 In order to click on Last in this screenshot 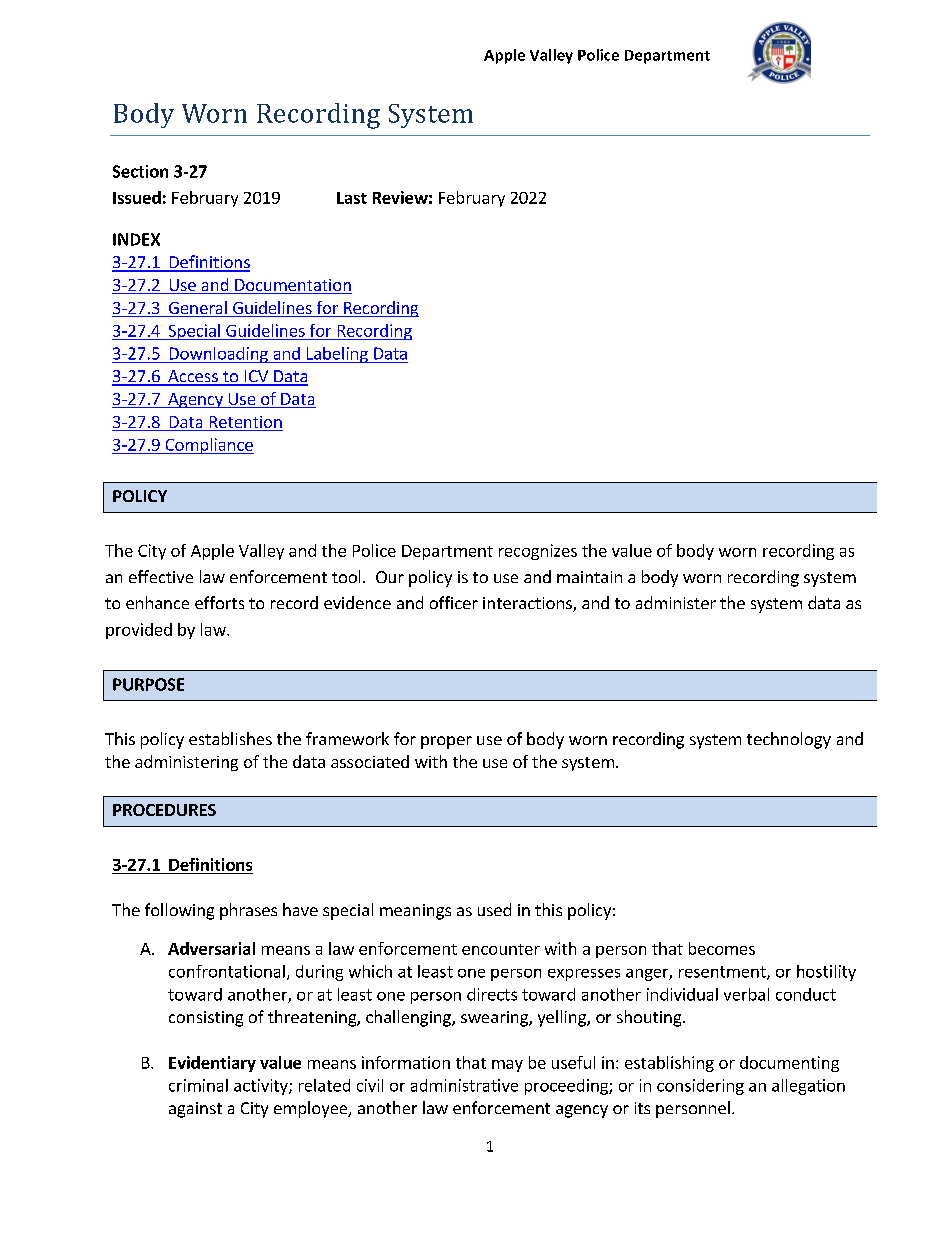, I will do `click(352, 198)`.
